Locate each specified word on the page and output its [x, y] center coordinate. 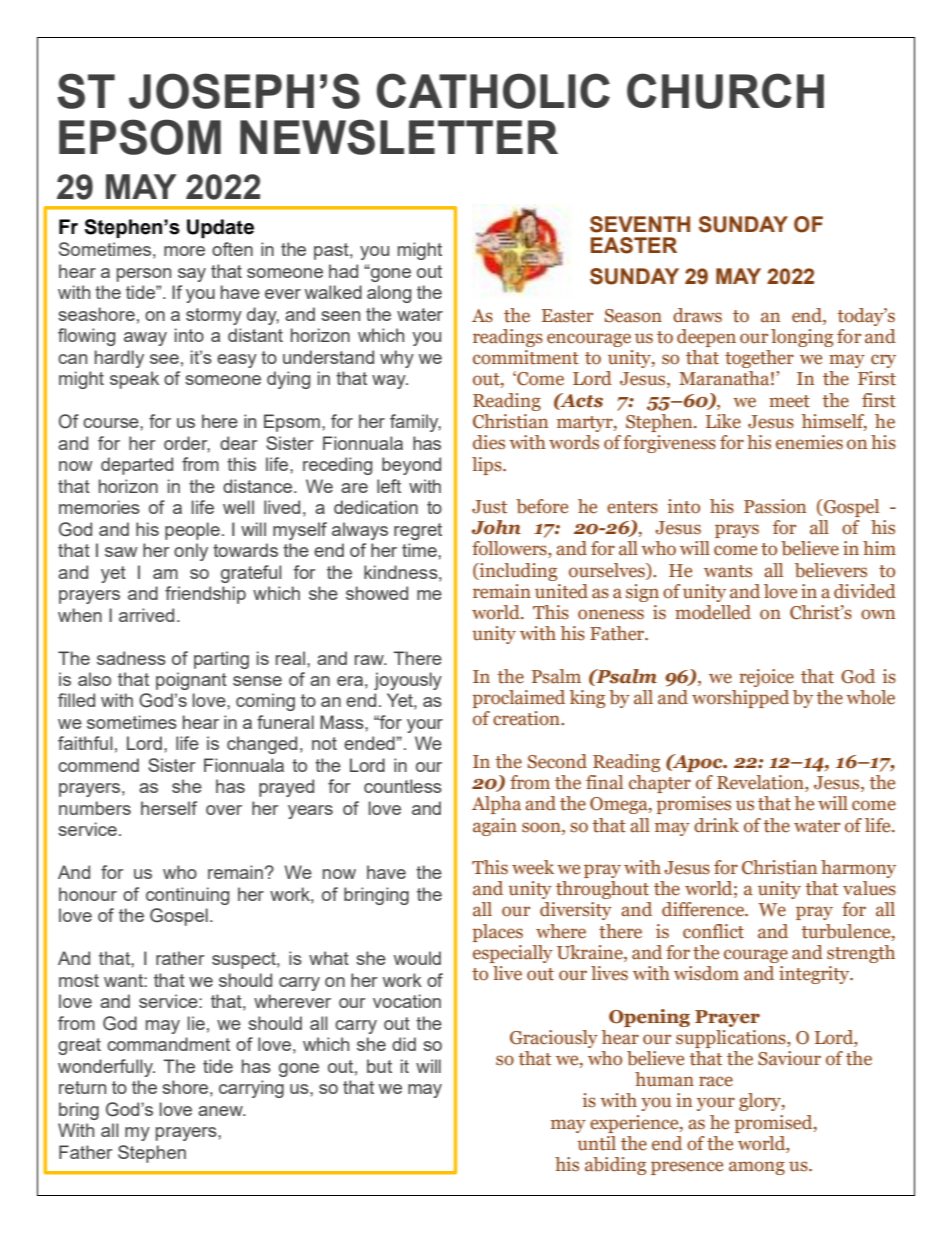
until [597, 1143]
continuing [187, 896]
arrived [146, 615]
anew [221, 1111]
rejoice [766, 678]
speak [134, 380]
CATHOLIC [493, 91]
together [759, 359]
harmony [858, 869]
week [533, 867]
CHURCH [725, 91]
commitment [526, 357]
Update [220, 229]
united [561, 591]
